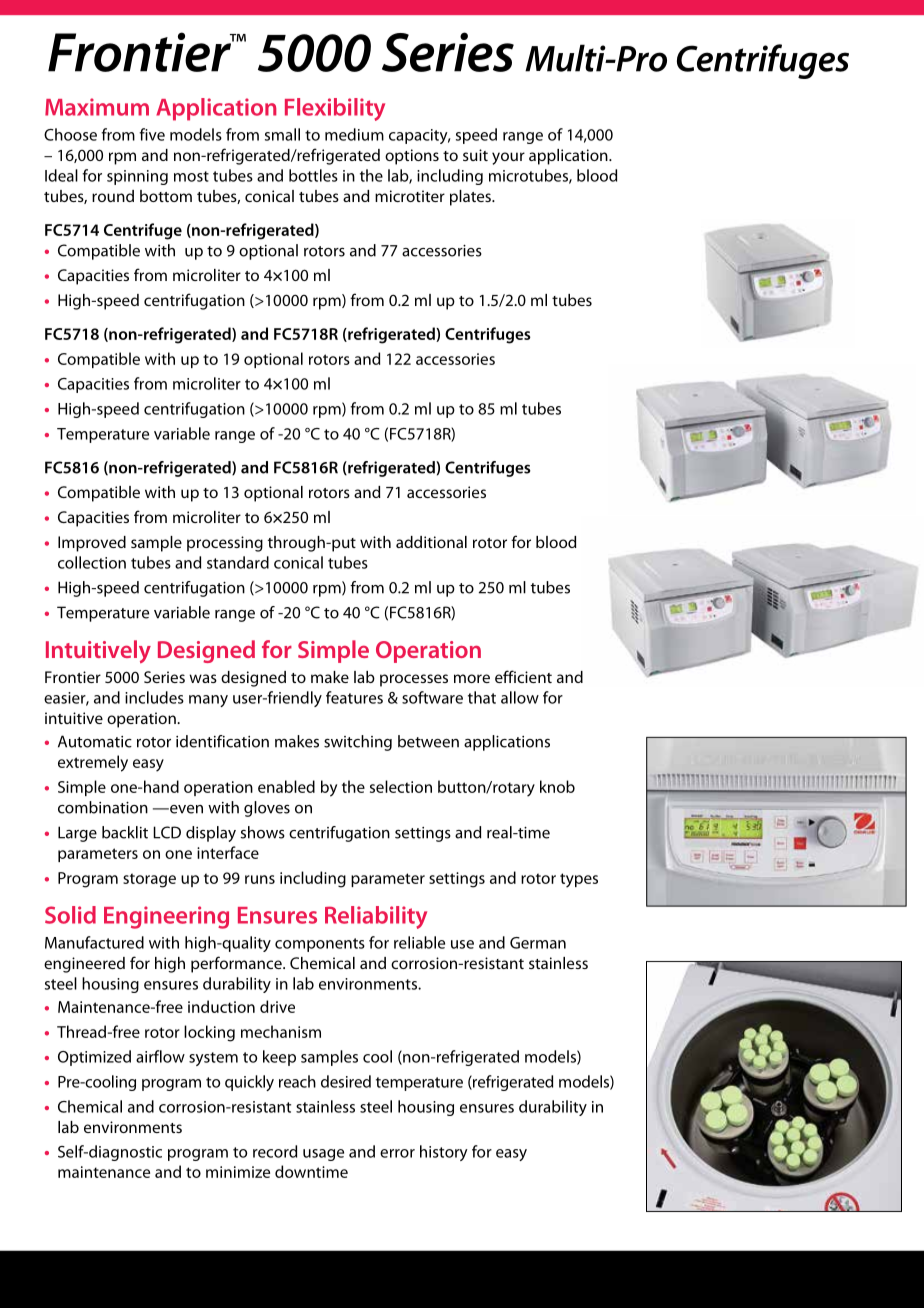 This page has height=1308, width=924. What do you see at coordinates (313, 175) in the page?
I see `bottles` at bounding box center [313, 175].
